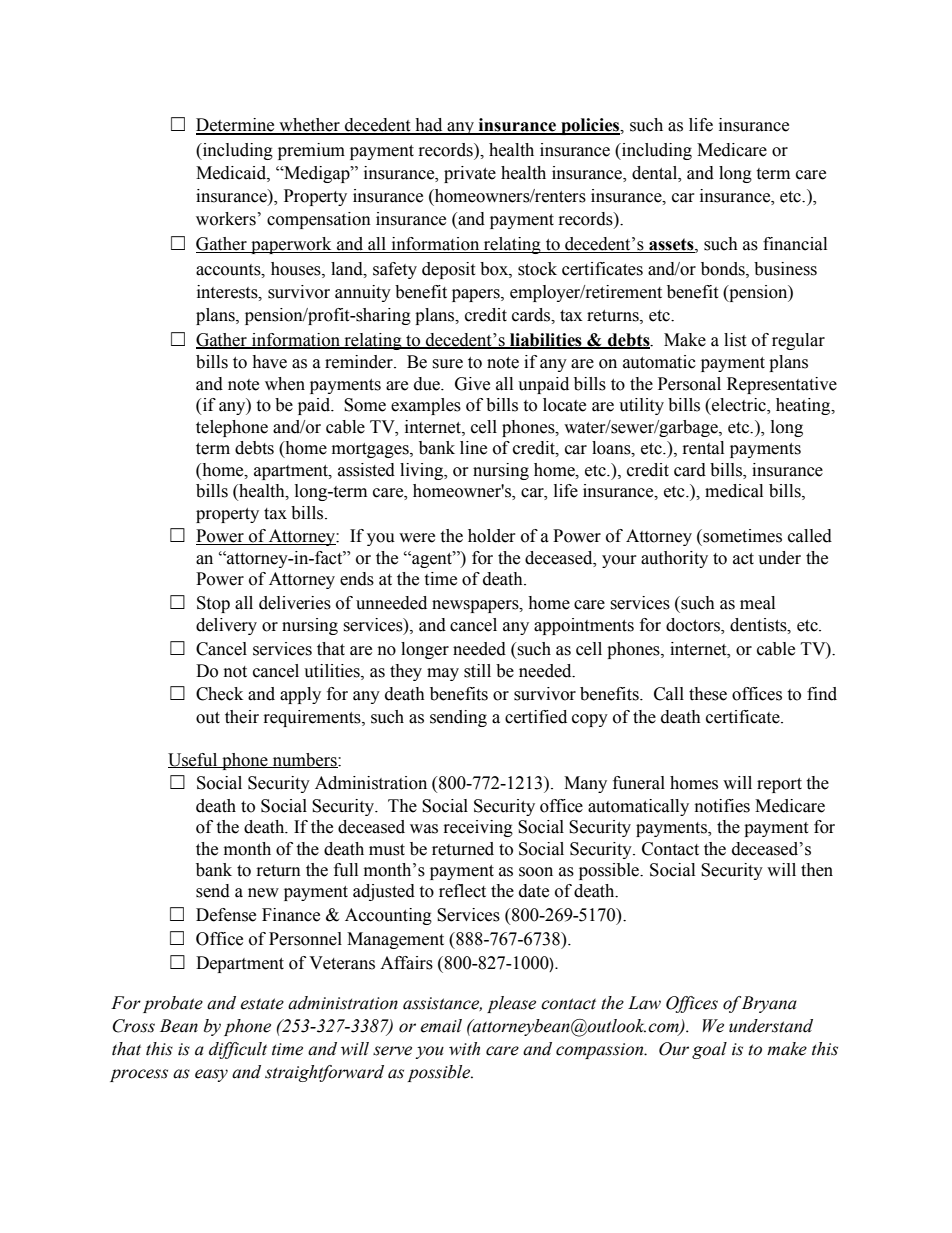 The width and height of the screenshot is (952, 1233). I want to click on difficult, so click(238, 1050).
